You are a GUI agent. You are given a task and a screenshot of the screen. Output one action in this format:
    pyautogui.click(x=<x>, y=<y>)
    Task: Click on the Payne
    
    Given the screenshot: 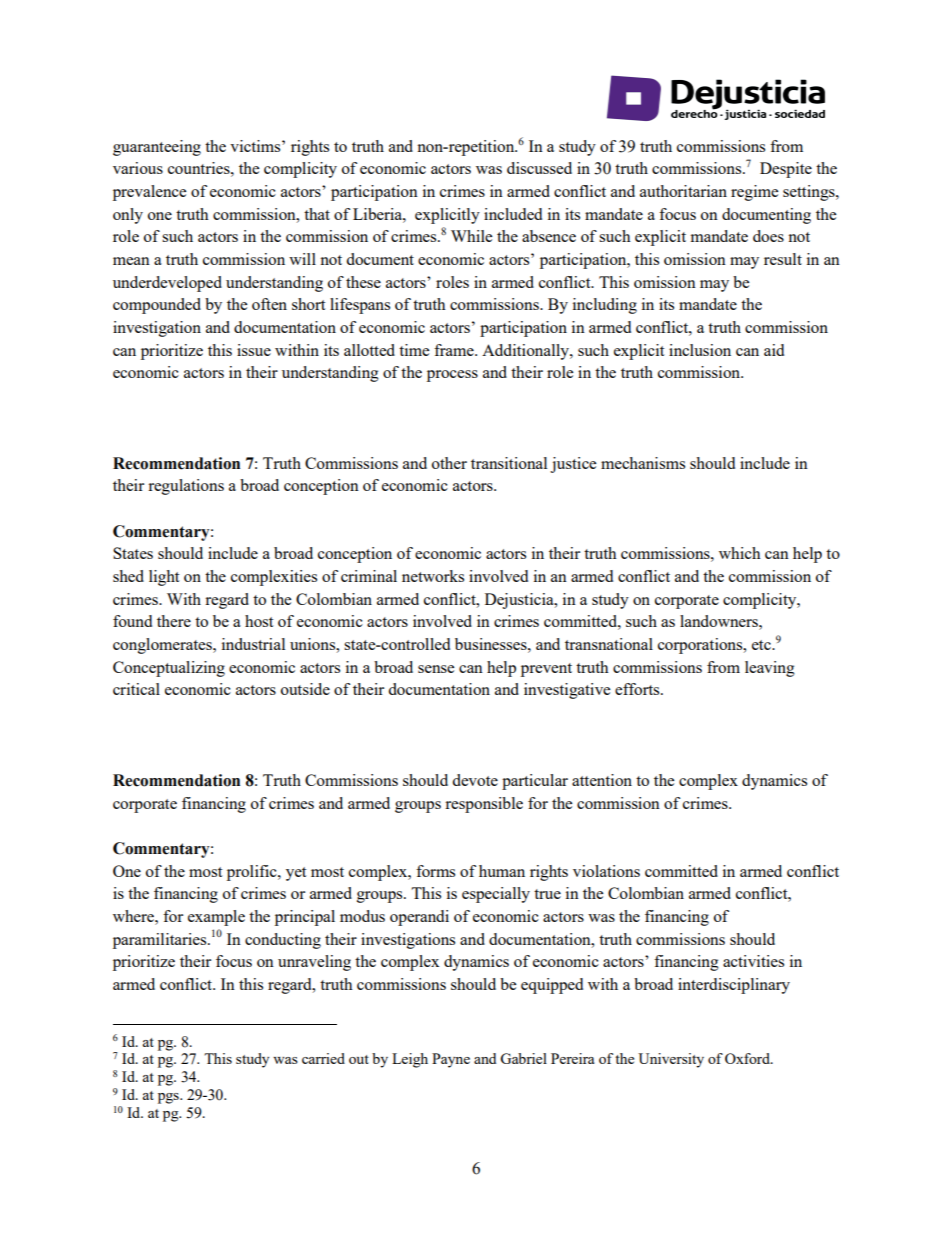 What is the action you would take?
    pyautogui.click(x=451, y=1060)
